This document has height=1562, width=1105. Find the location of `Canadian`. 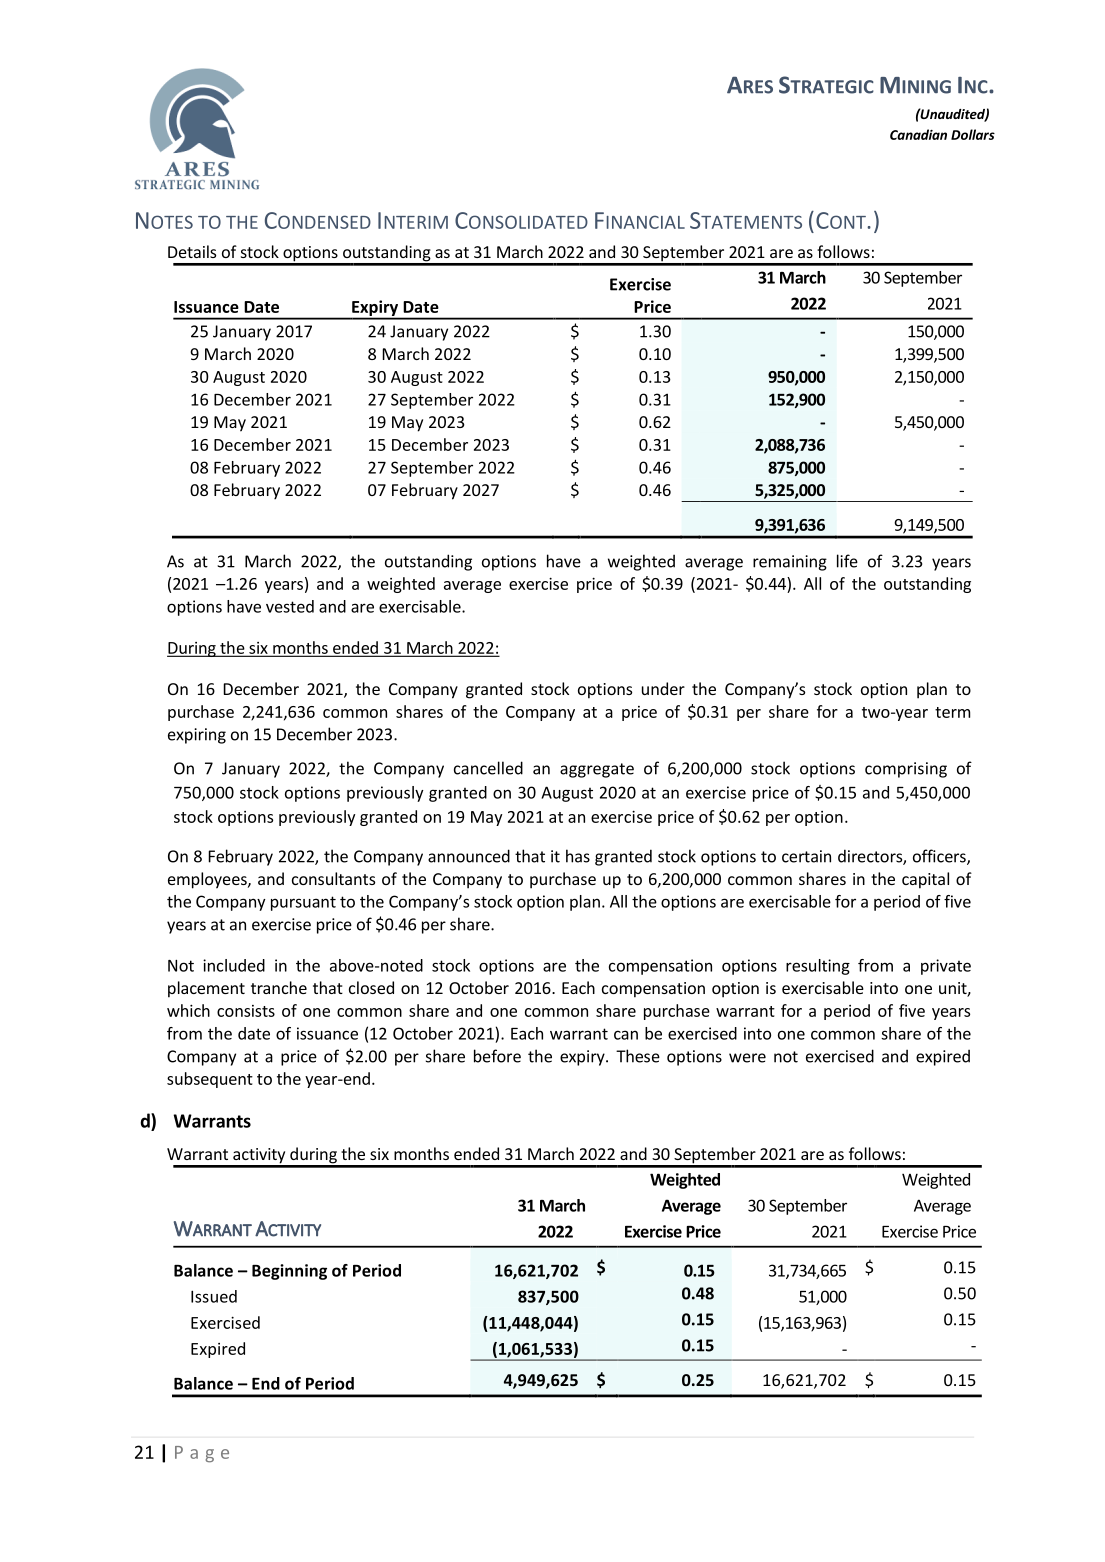

Canadian is located at coordinates (918, 134).
